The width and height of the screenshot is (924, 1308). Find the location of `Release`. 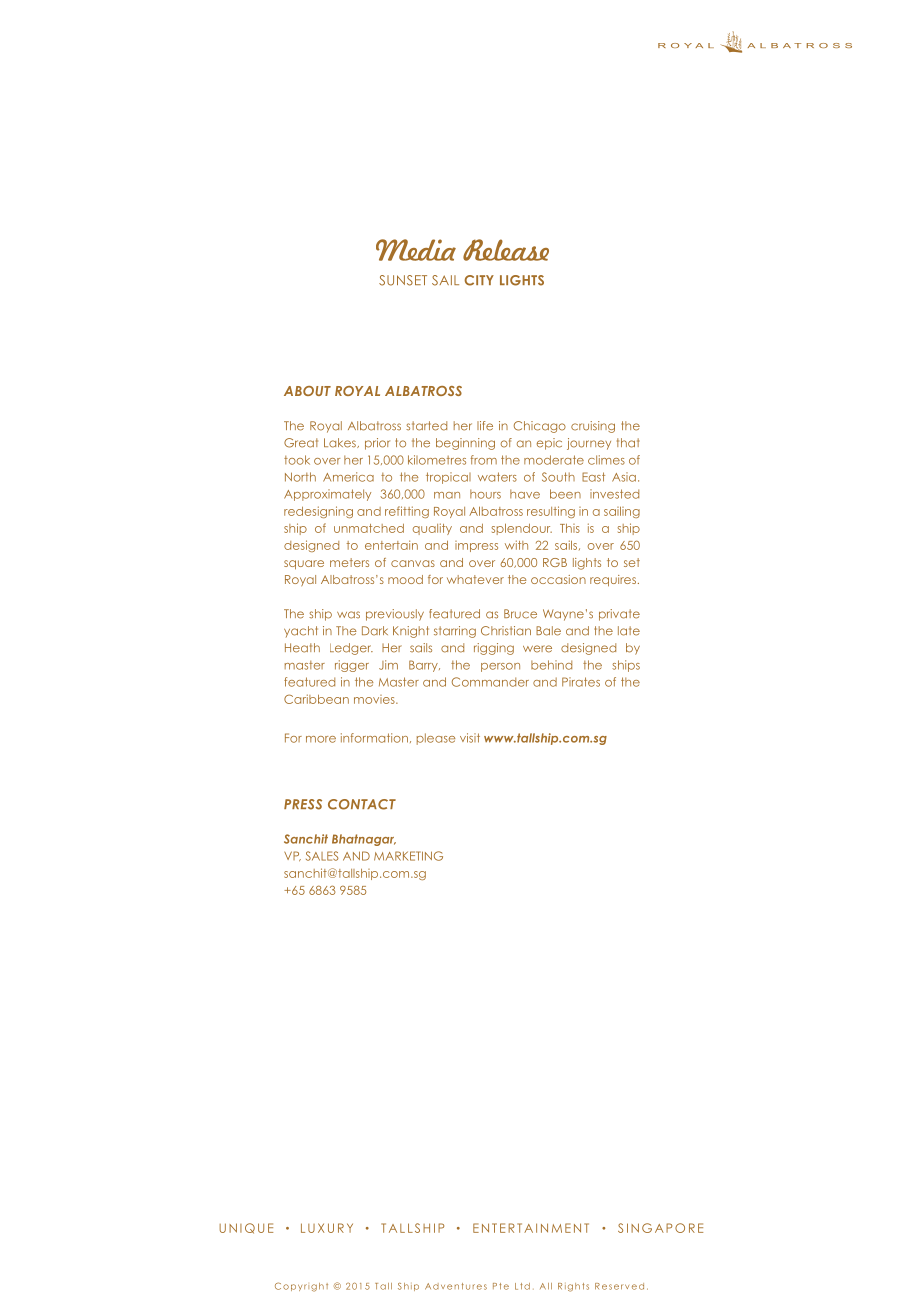

Release is located at coordinates (506, 250).
